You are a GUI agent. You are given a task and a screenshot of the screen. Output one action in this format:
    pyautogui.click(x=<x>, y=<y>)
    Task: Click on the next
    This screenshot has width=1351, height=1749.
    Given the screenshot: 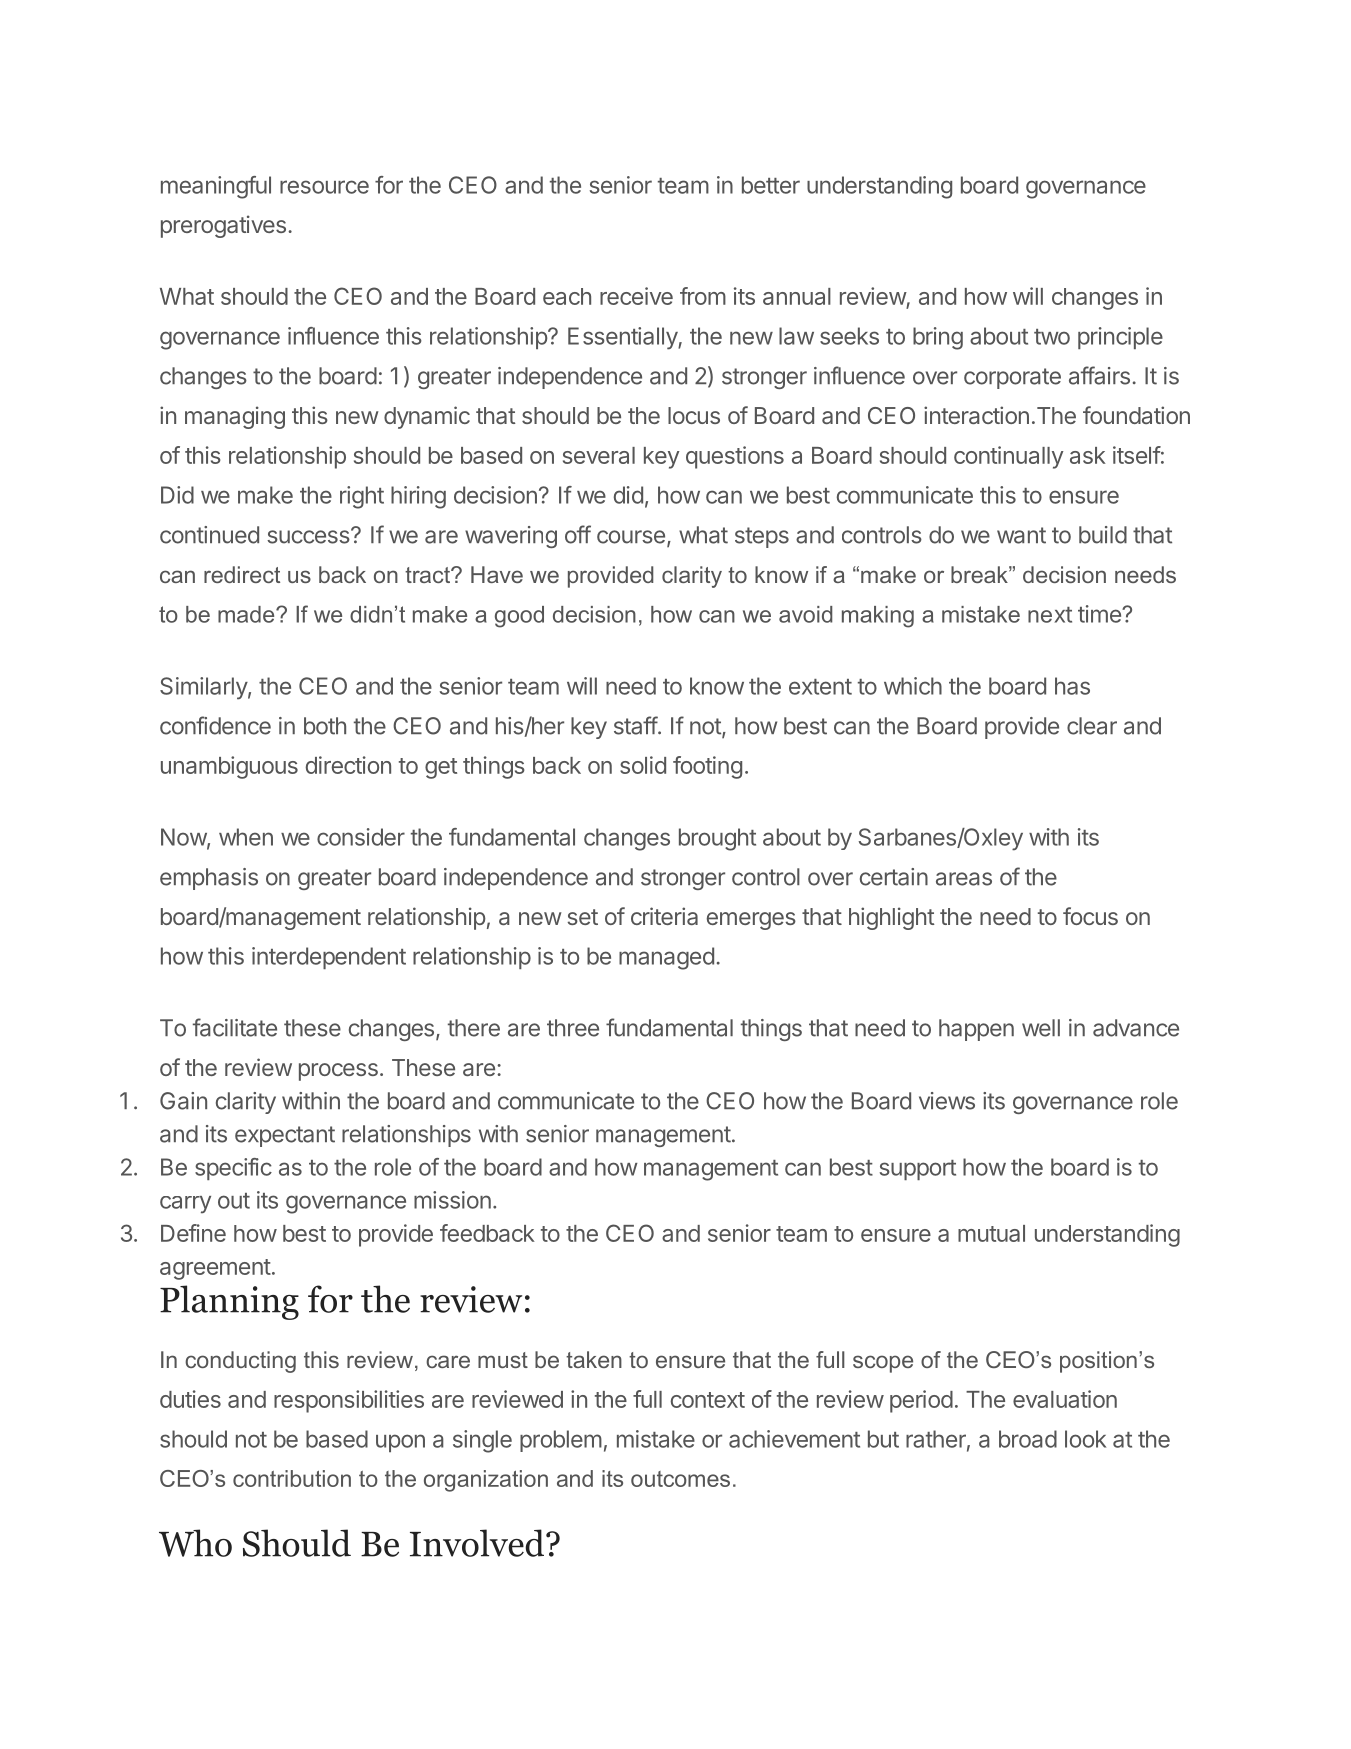 What is the action you would take?
    pyautogui.click(x=1050, y=615)
